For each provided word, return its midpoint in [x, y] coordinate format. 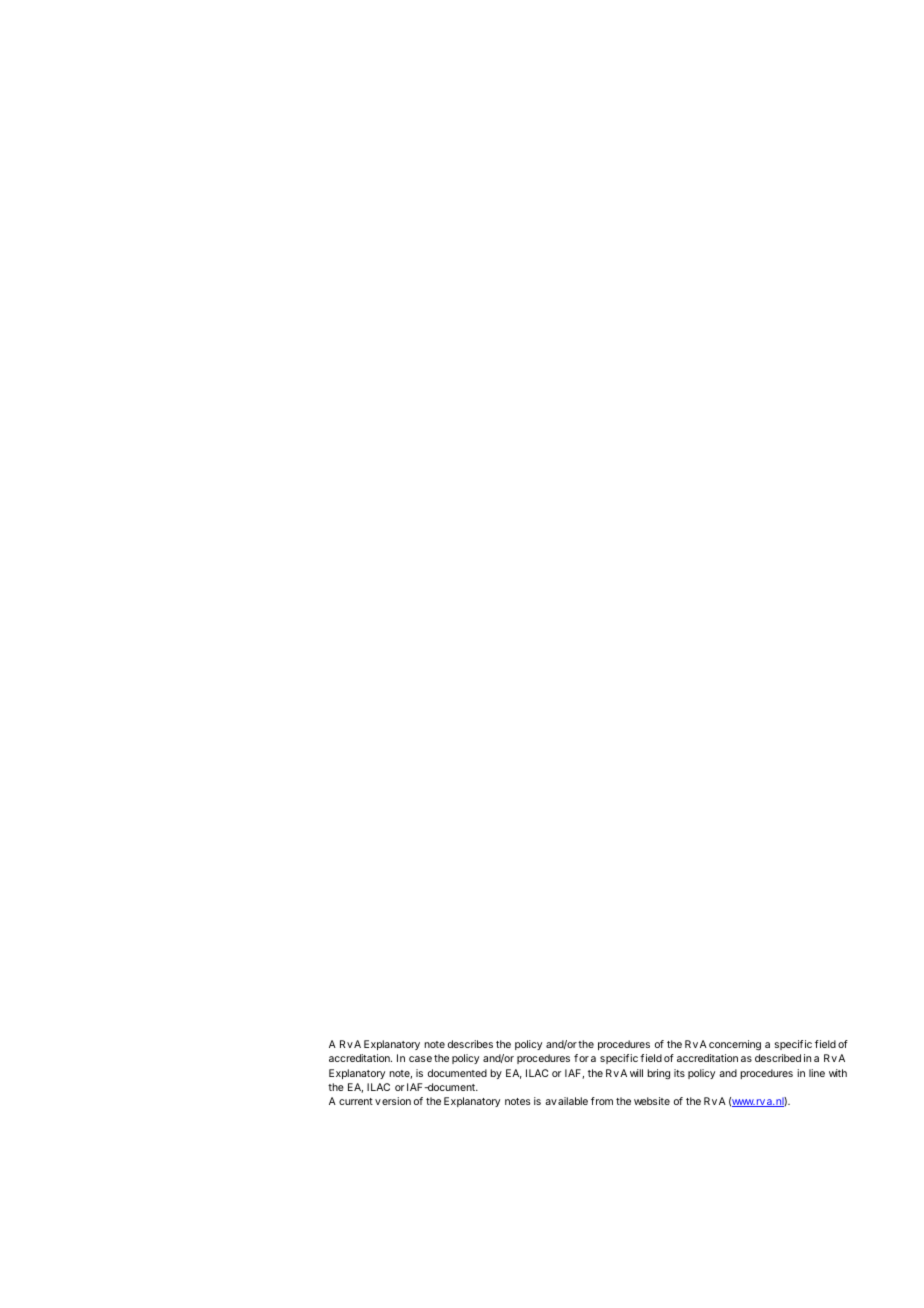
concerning [735, 1045]
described [778, 1058]
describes [470, 1044]
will [636, 1073]
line [817, 1073]
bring [658, 1074]
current [356, 1101]
